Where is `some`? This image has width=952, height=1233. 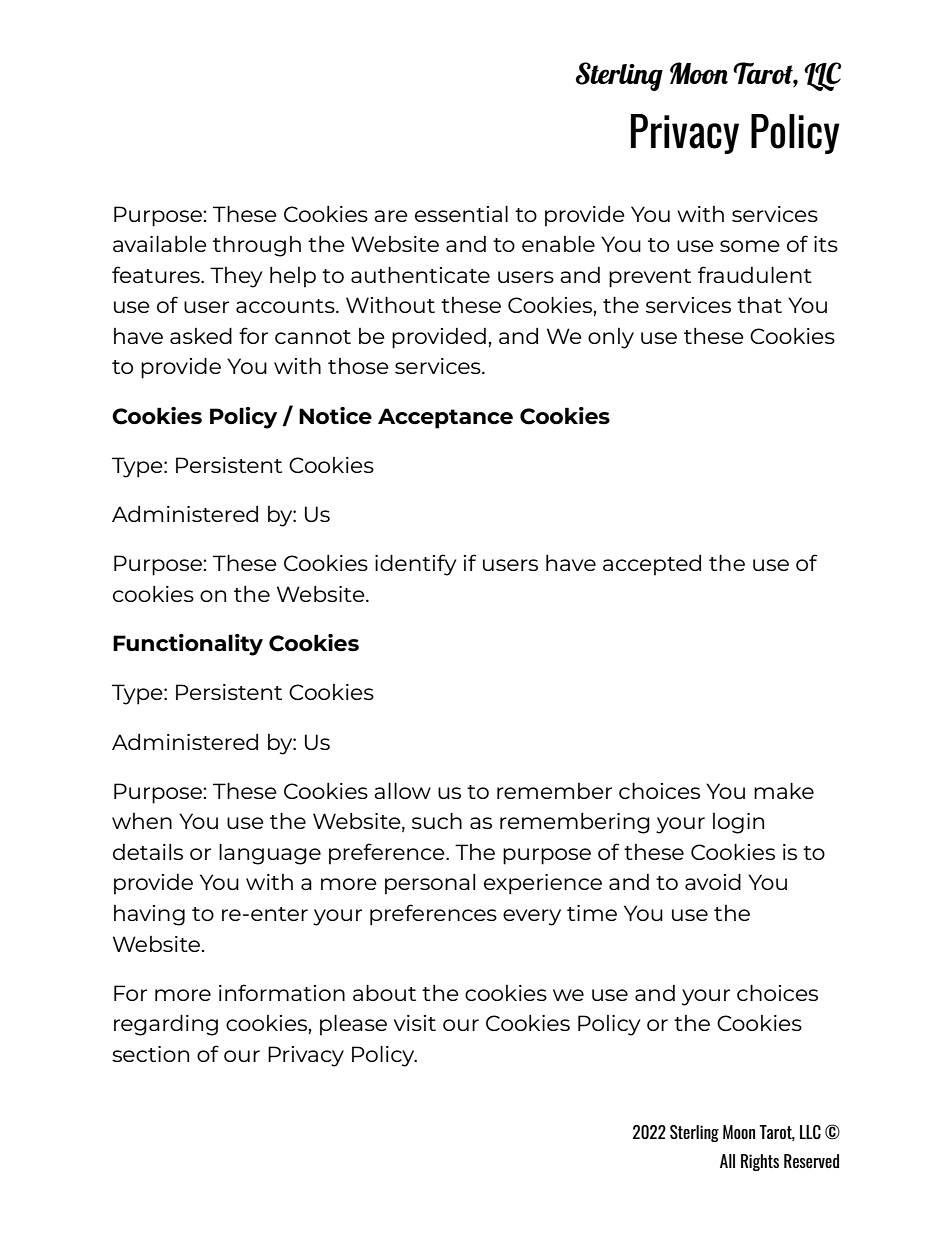 some is located at coordinates (750, 246).
